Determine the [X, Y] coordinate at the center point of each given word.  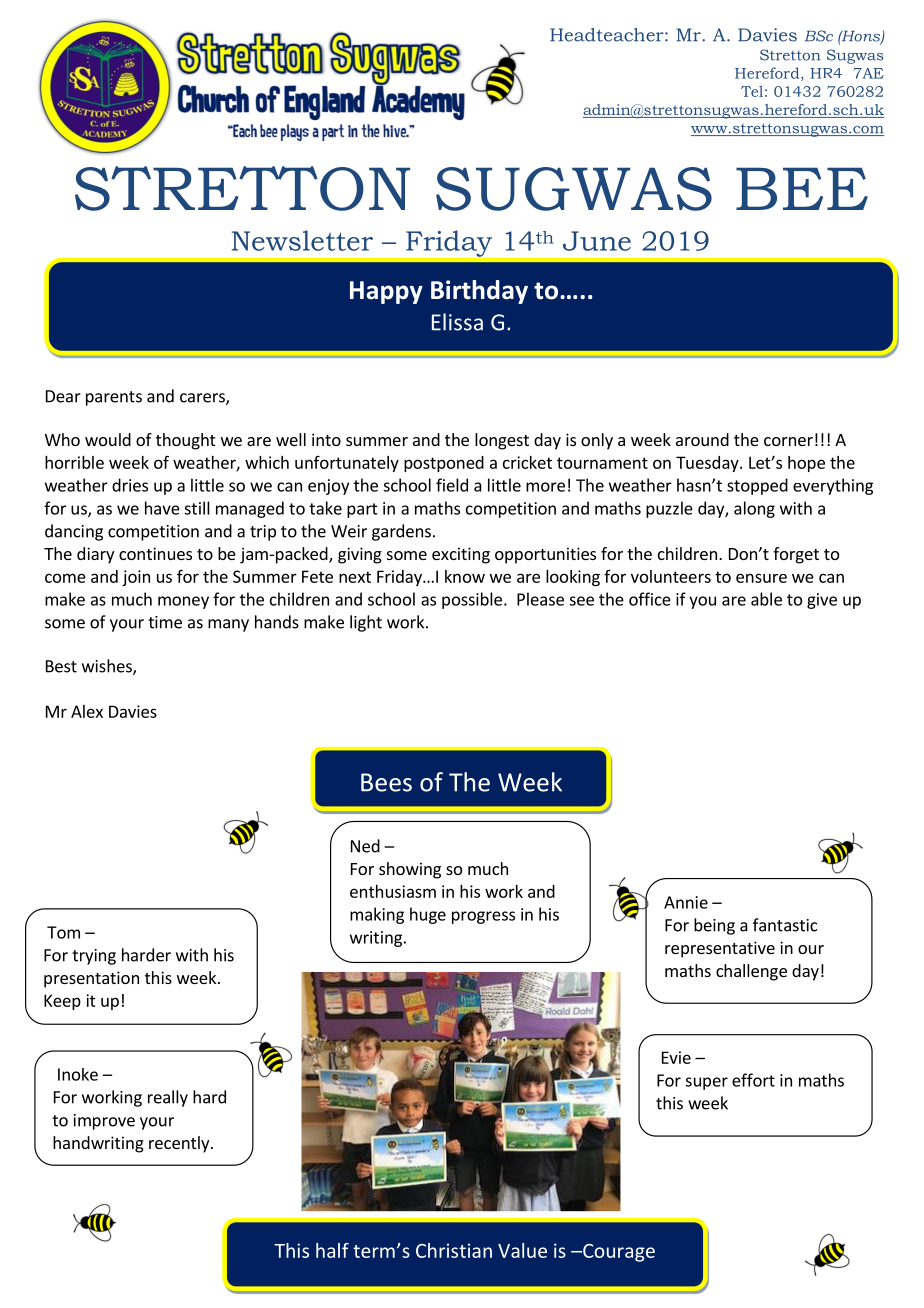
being [714, 926]
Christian [454, 1250]
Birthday [479, 292]
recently [180, 1144]
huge [428, 915]
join [136, 578]
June [597, 241]
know [465, 576]
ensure [761, 578]
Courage [618, 1253]
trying [94, 957]
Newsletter [302, 240]
